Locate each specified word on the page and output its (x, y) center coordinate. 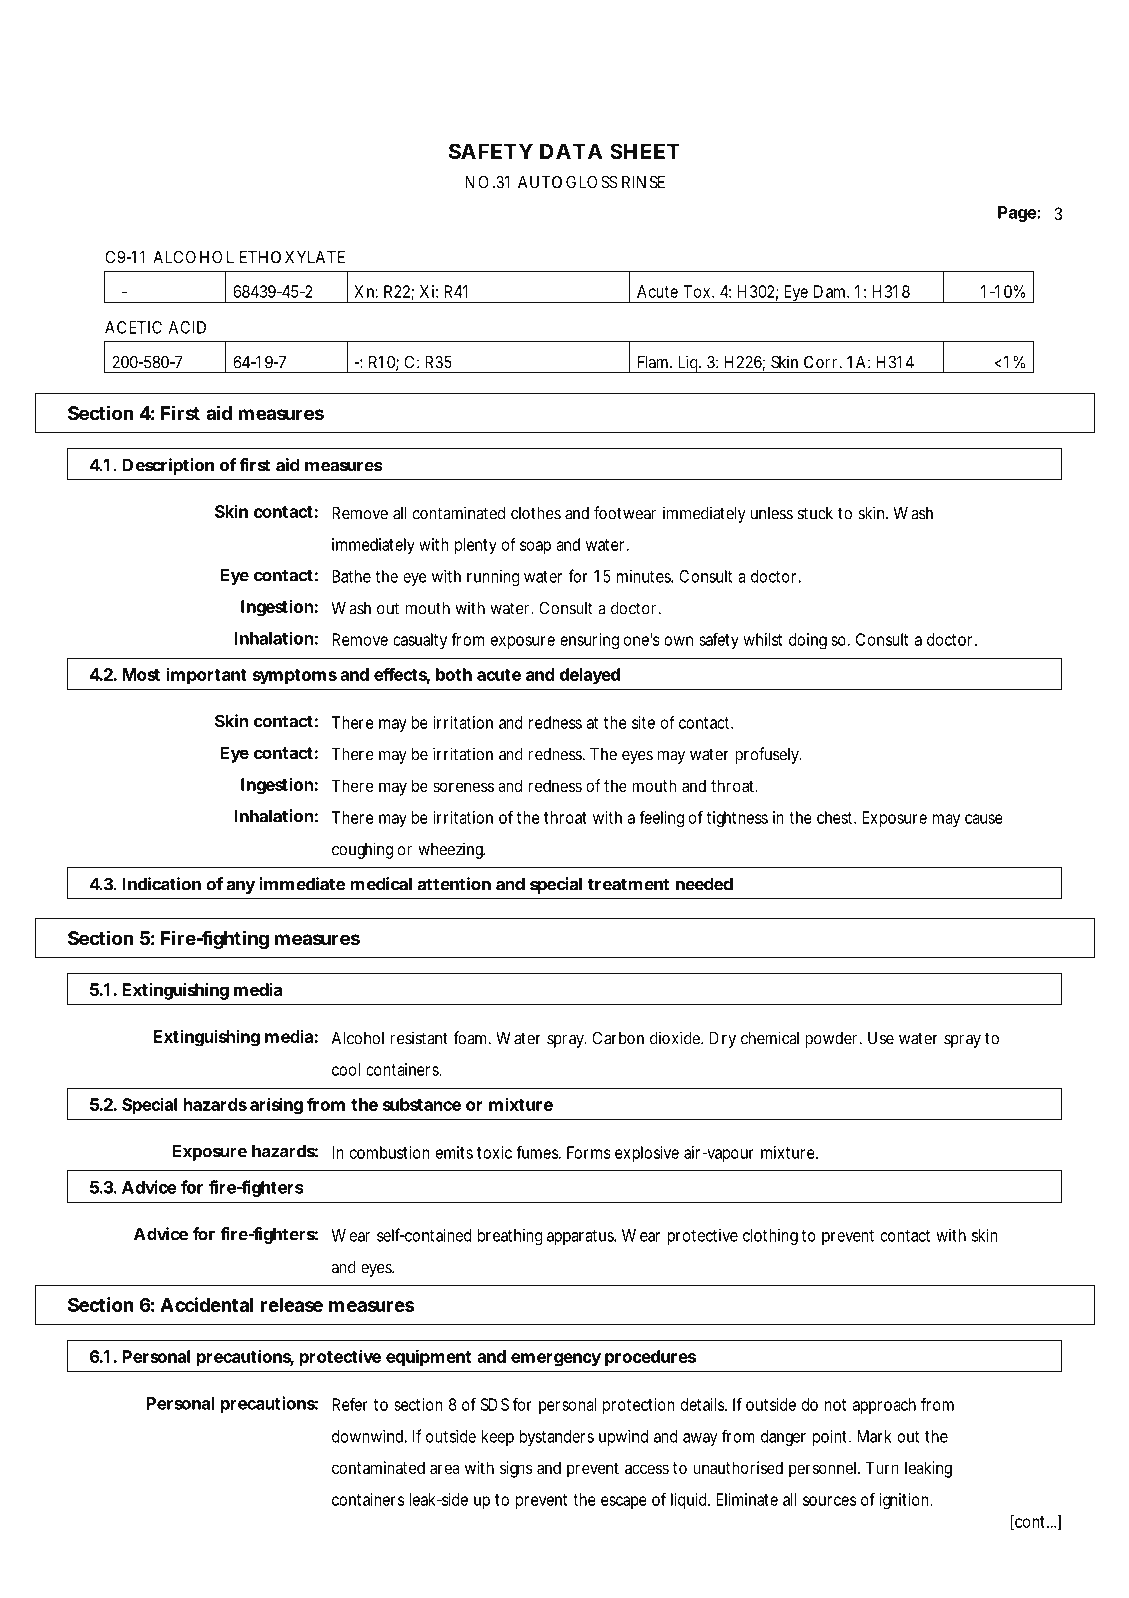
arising (276, 1106)
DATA (571, 151)
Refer (350, 1404)
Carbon (618, 1038)
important (207, 676)
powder (833, 1040)
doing (808, 641)
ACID (187, 327)
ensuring (589, 641)
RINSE (643, 182)
